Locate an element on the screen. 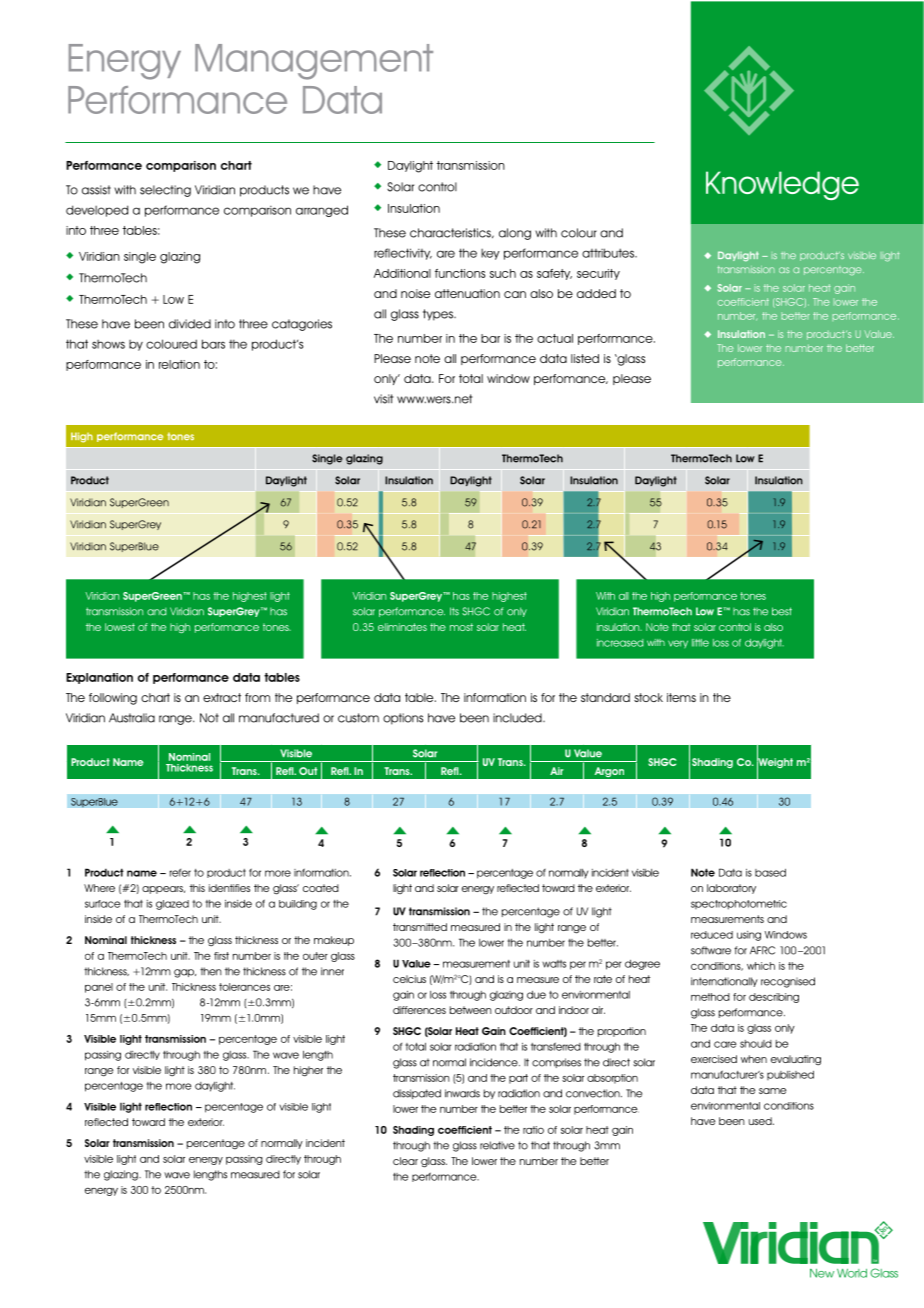  Knowledge is located at coordinates (782, 185).
